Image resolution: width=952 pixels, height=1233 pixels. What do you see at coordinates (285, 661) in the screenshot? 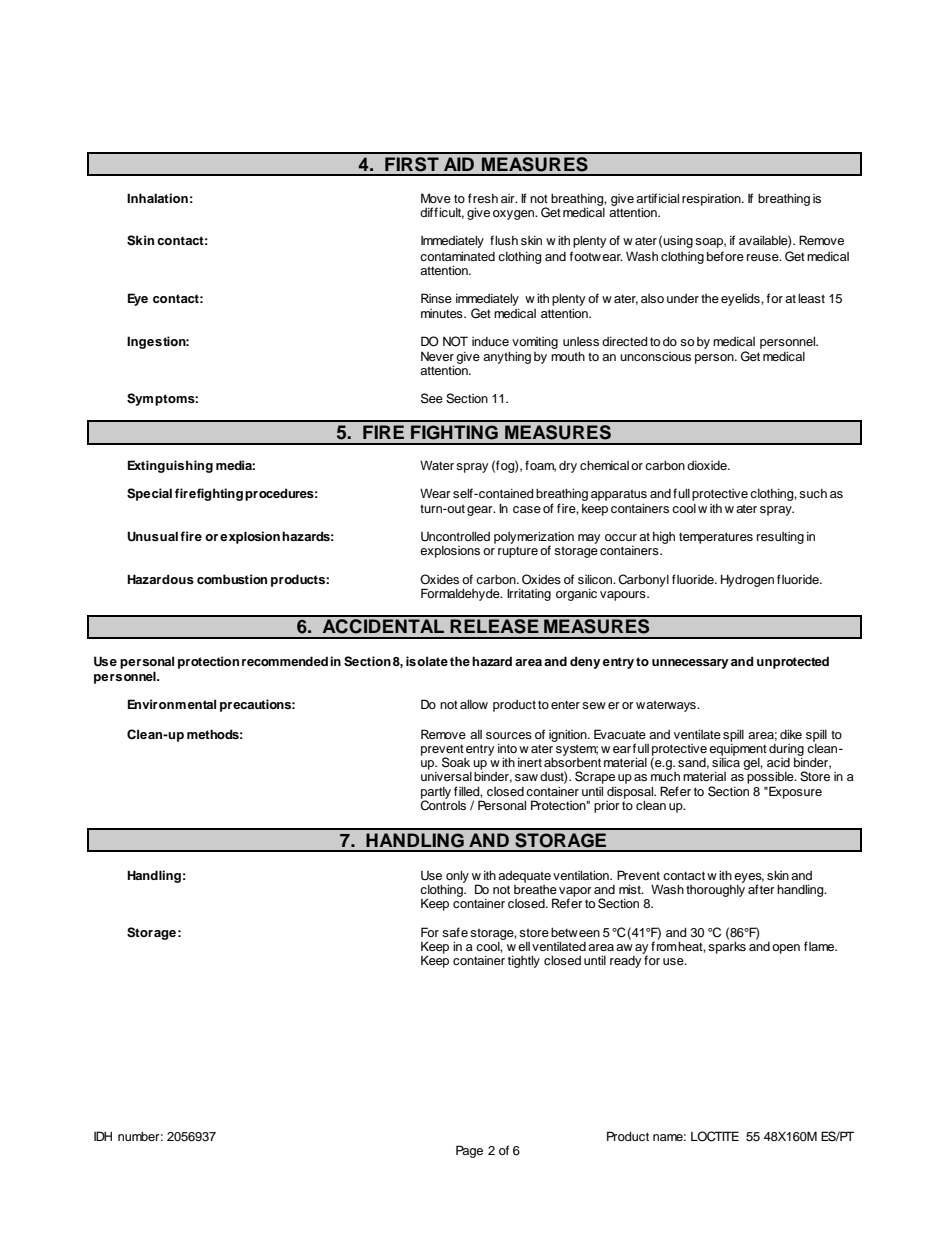
I see `recommended` at bounding box center [285, 661].
